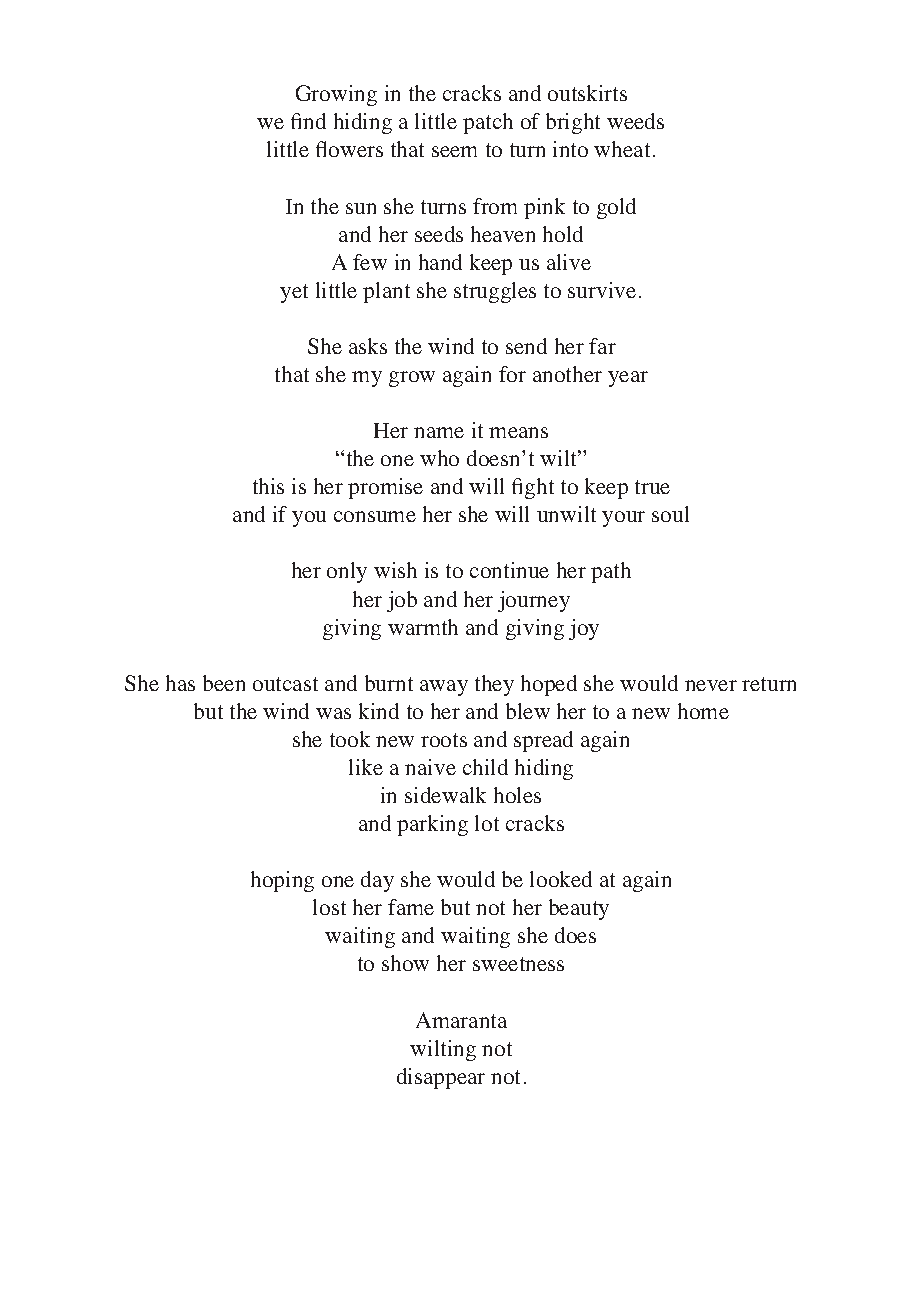 Image resolution: width=908 pixels, height=1293 pixels. What do you see at coordinates (308, 121) in the document?
I see `find` at bounding box center [308, 121].
